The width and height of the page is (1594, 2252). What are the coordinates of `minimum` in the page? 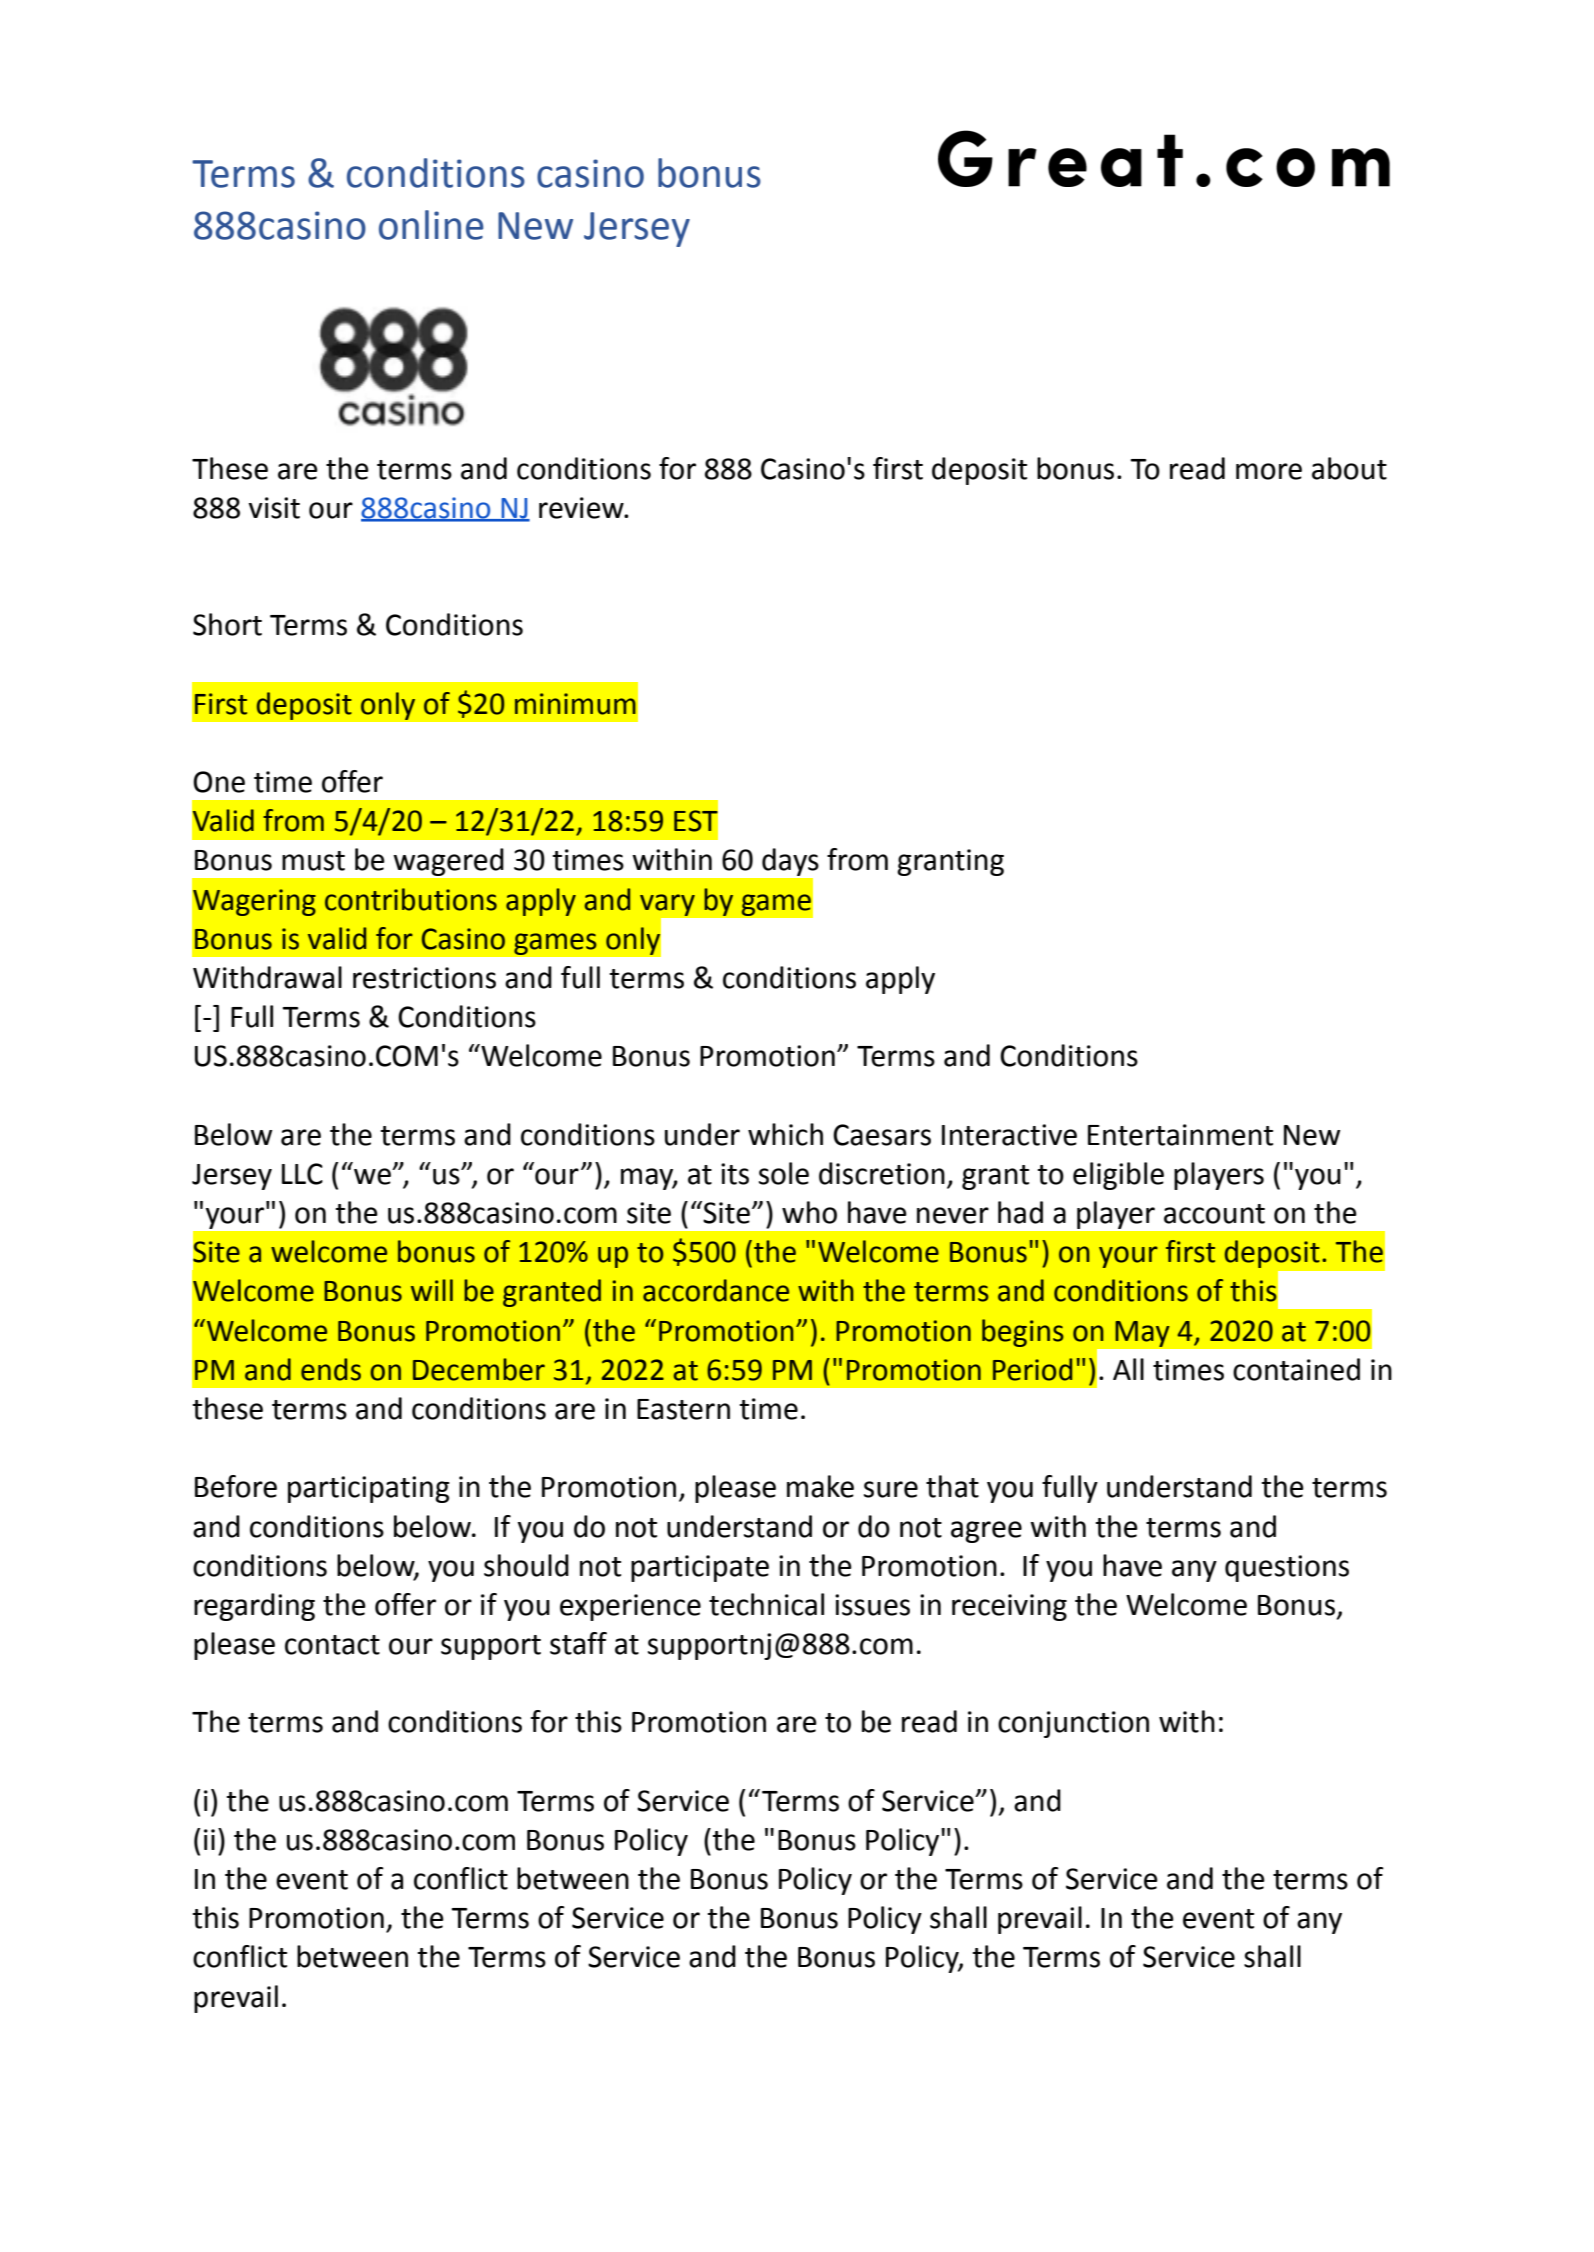 It's located at (575, 704).
